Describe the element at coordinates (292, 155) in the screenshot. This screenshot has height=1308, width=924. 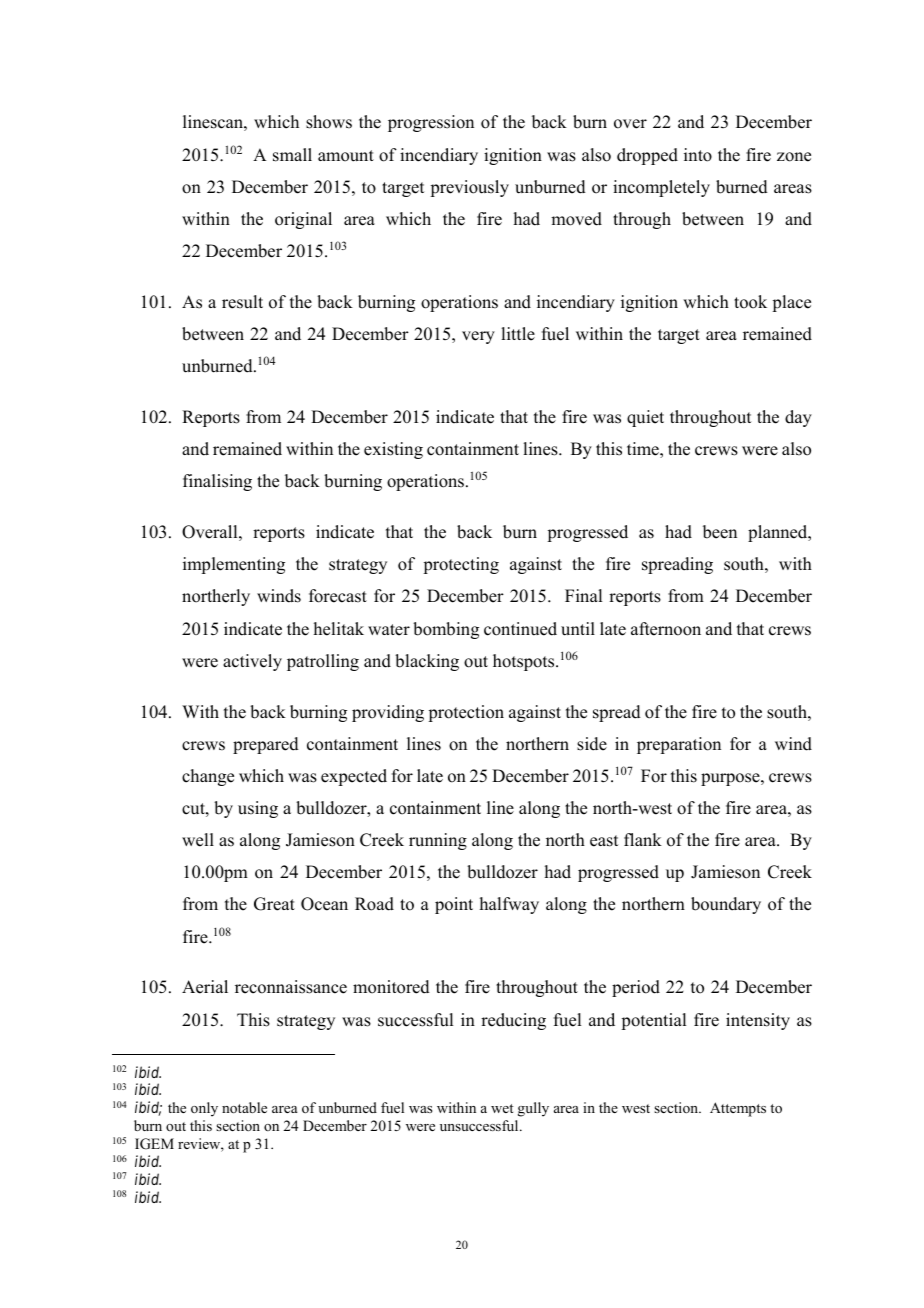
I see `small` at that location.
